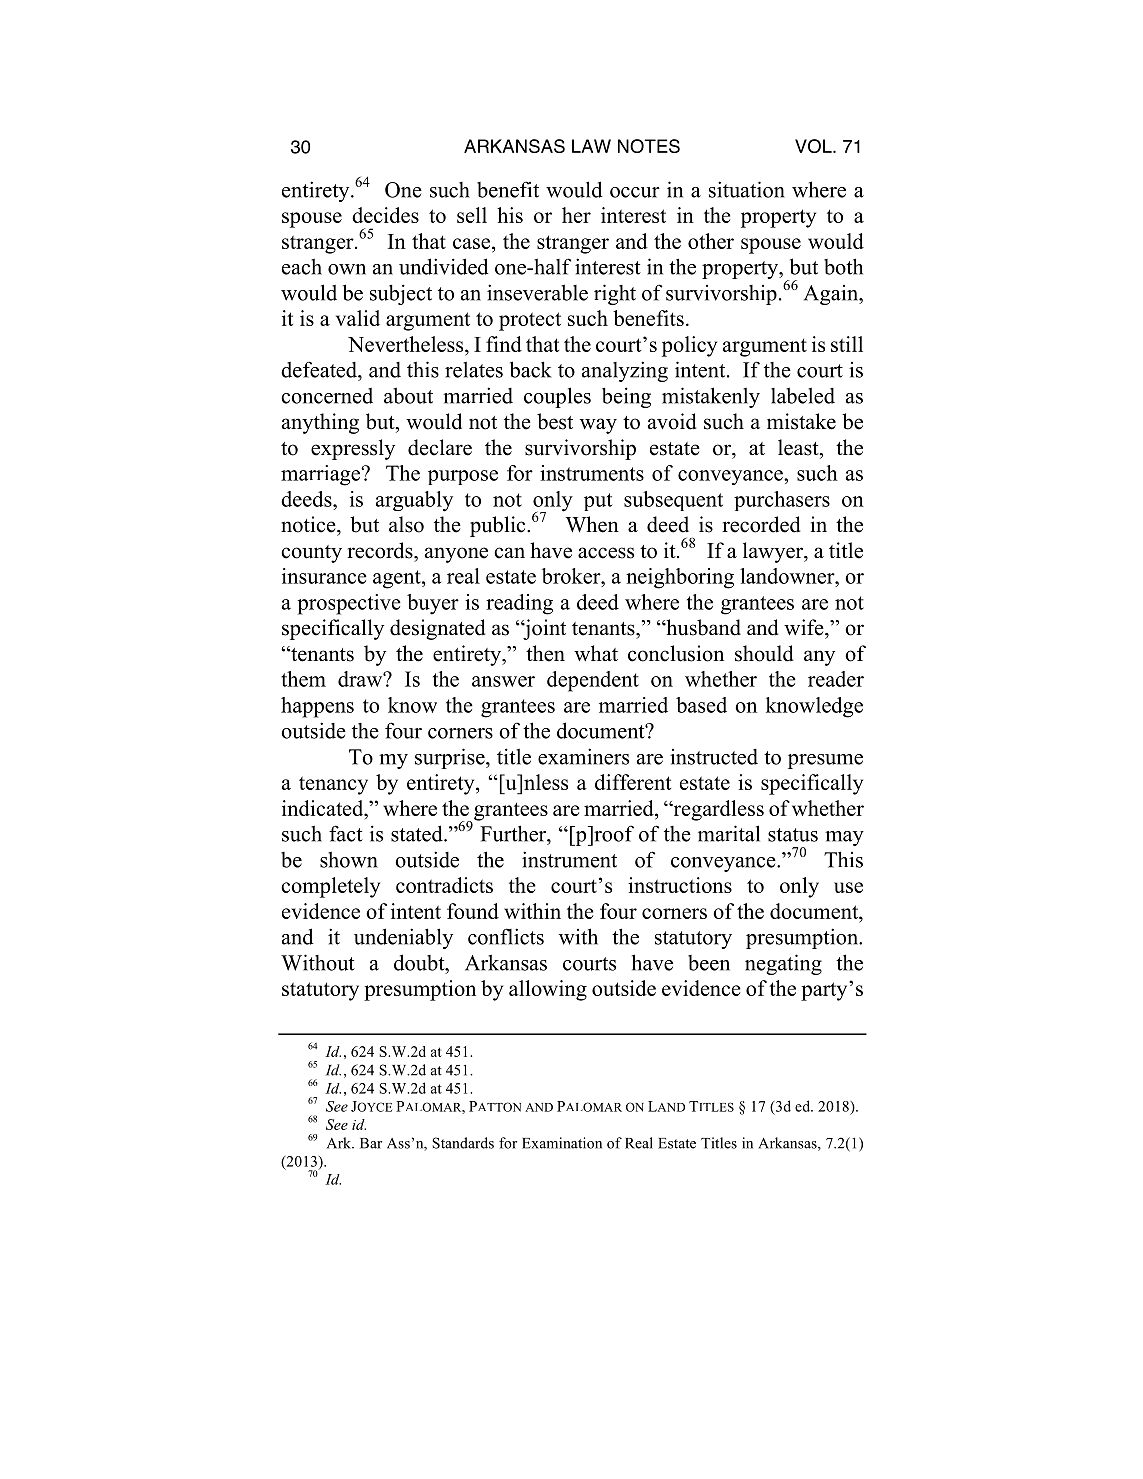 This image has width=1143, height=1479. I want to click on examiners, so click(583, 756).
